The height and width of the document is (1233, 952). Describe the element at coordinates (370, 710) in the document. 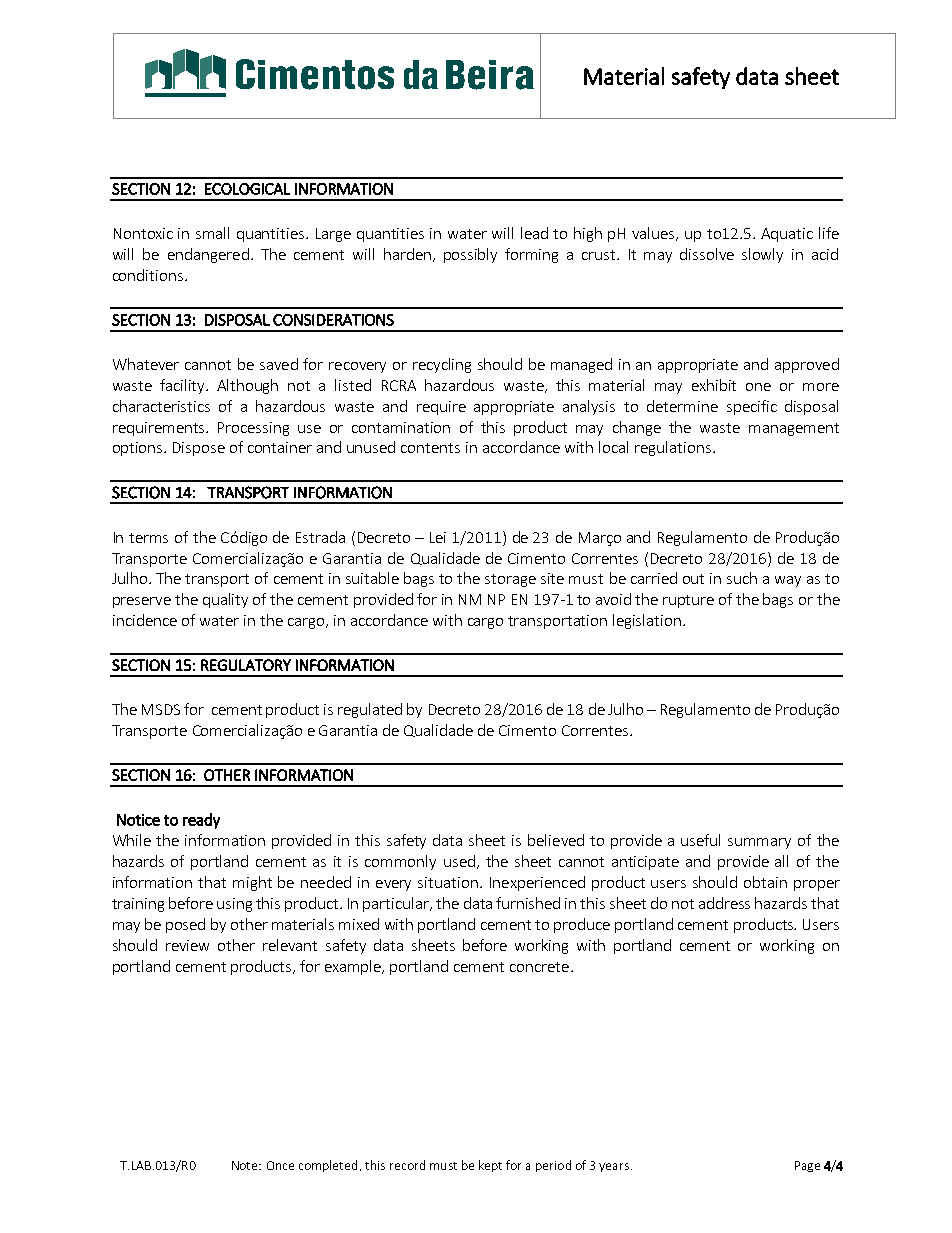

I see `regulated` at that location.
